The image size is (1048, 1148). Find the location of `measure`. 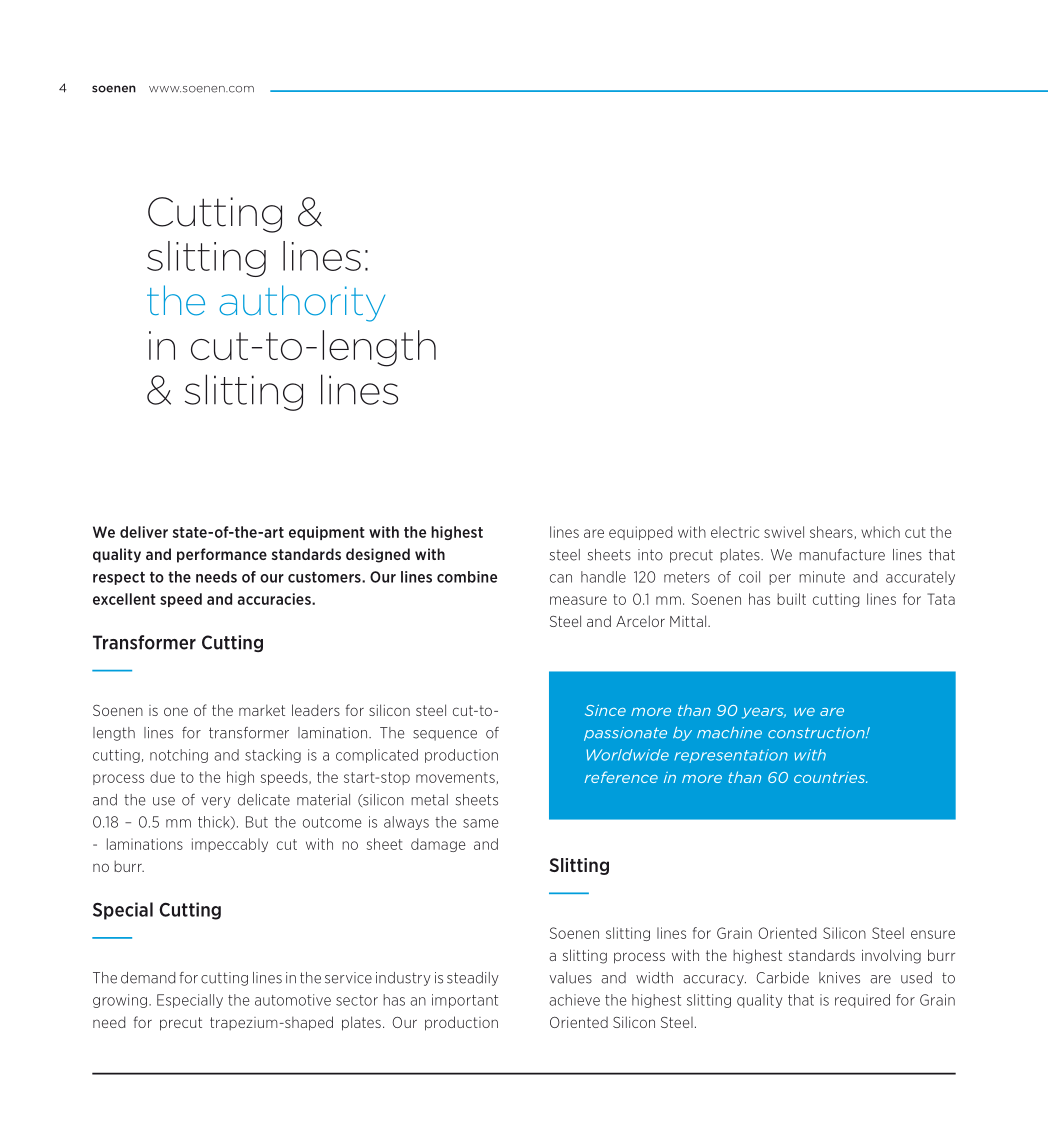

measure is located at coordinates (578, 600).
